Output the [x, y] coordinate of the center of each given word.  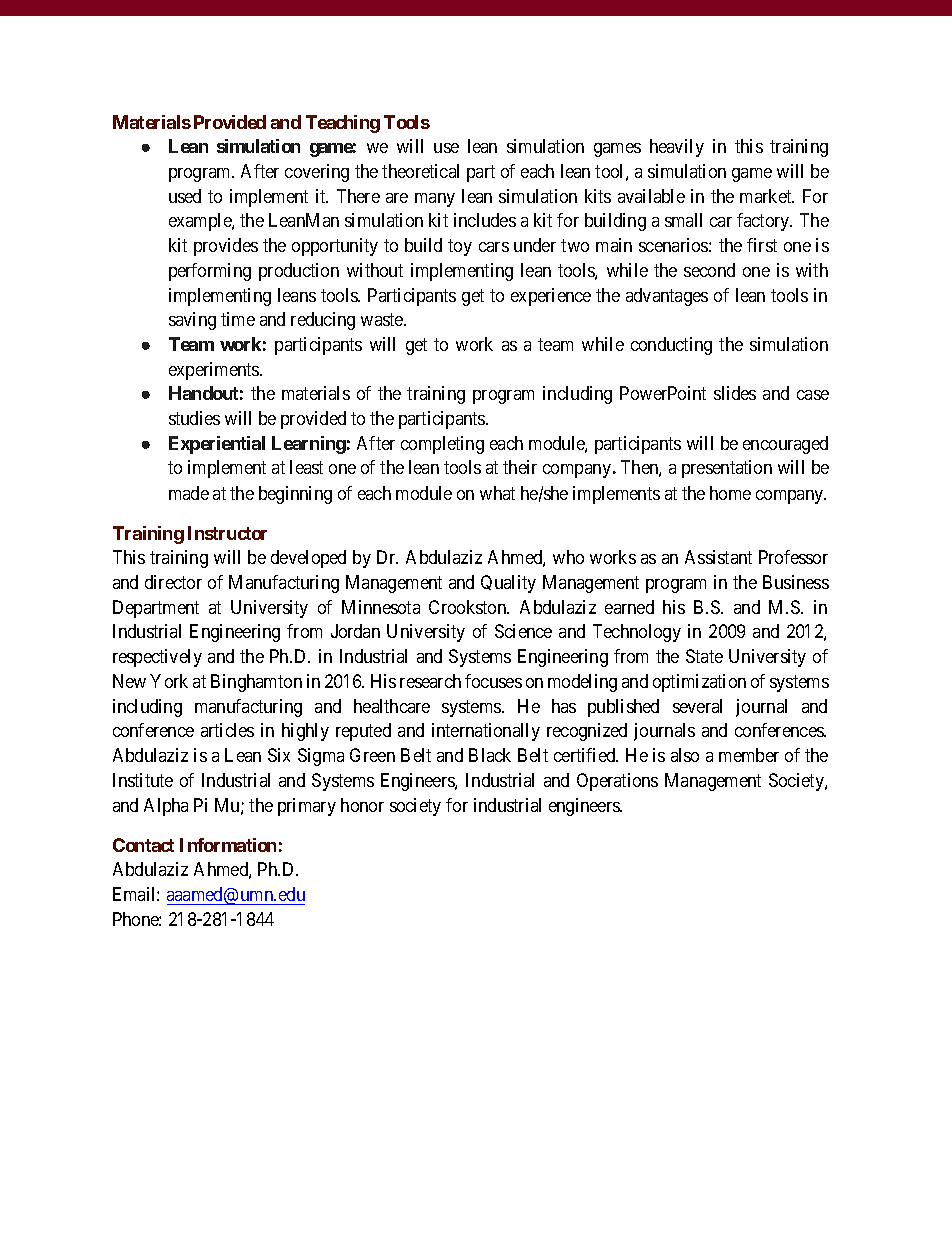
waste [383, 319]
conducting [671, 346]
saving [192, 321]
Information [228, 845]
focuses [493, 681]
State [704, 656]
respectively [157, 658]
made [189, 493]
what [497, 493]
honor [362, 805]
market [767, 196]
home [730, 493]
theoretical [420, 171]
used [185, 196]
